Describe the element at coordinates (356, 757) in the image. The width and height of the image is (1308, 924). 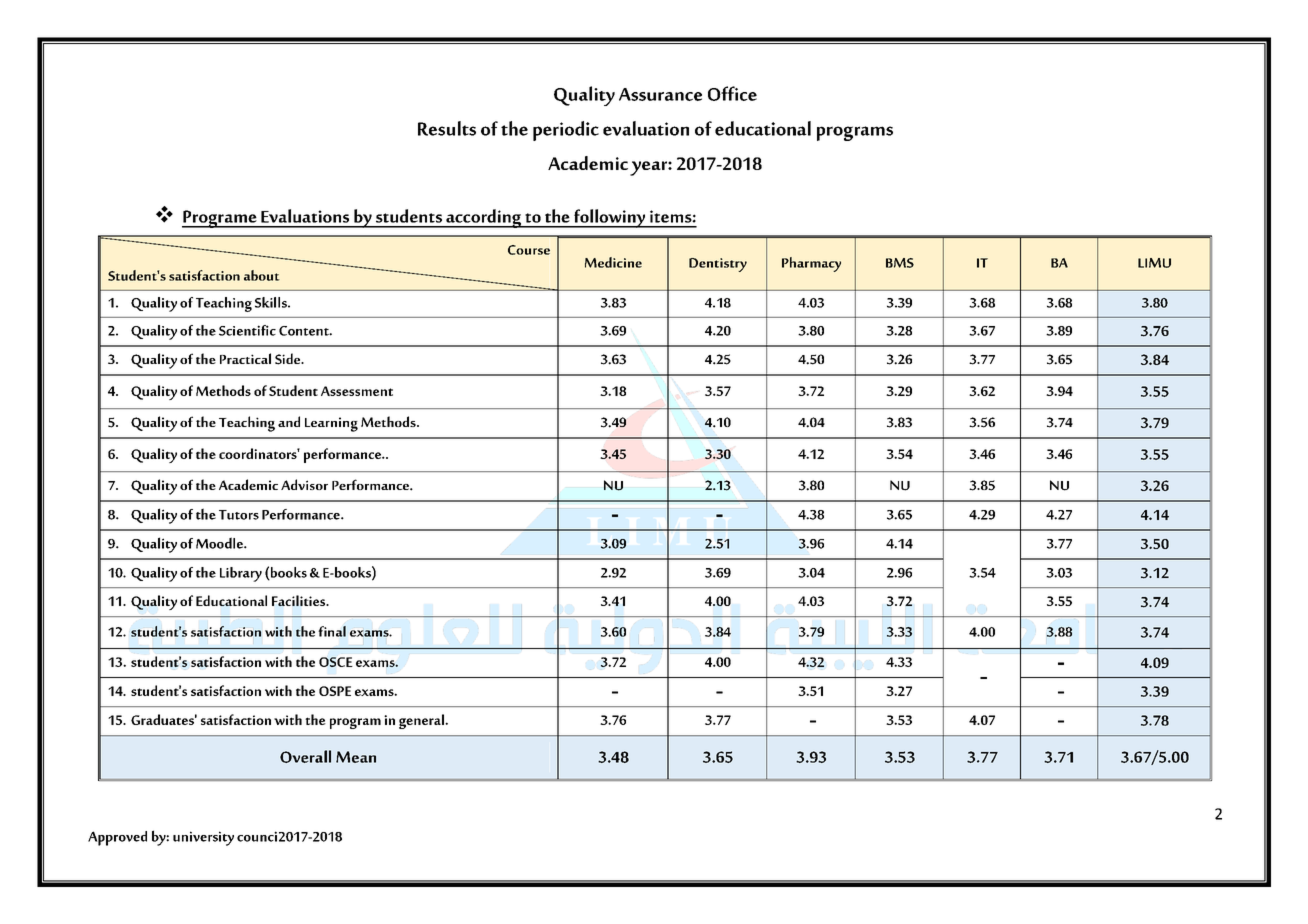
I see `Mean` at that location.
